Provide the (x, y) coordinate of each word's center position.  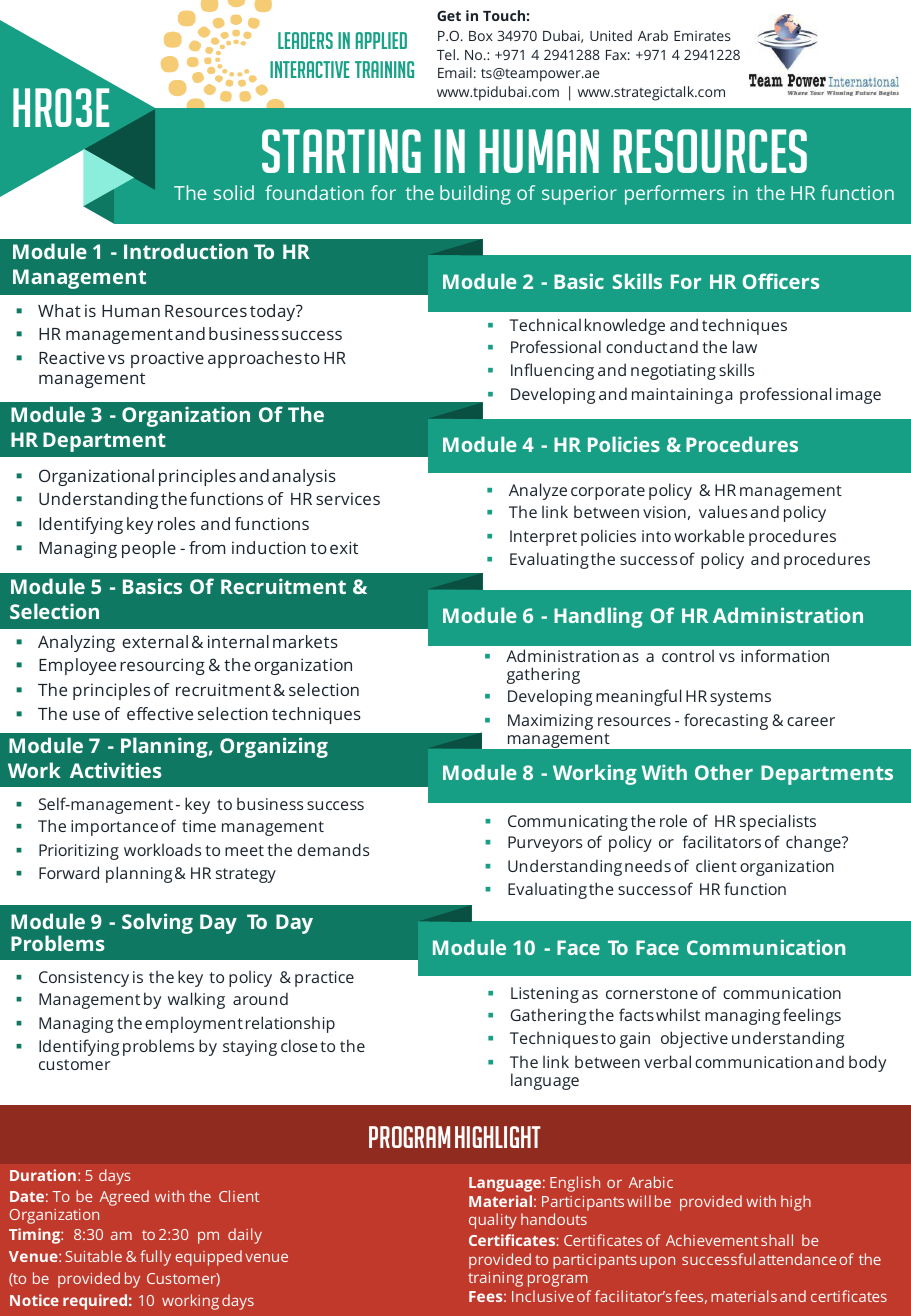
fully (155, 1258)
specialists (778, 822)
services (348, 498)
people (149, 549)
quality (493, 1221)
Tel (446, 54)
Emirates (702, 36)
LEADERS (305, 40)
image (858, 396)
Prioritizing (79, 852)
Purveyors (545, 844)
